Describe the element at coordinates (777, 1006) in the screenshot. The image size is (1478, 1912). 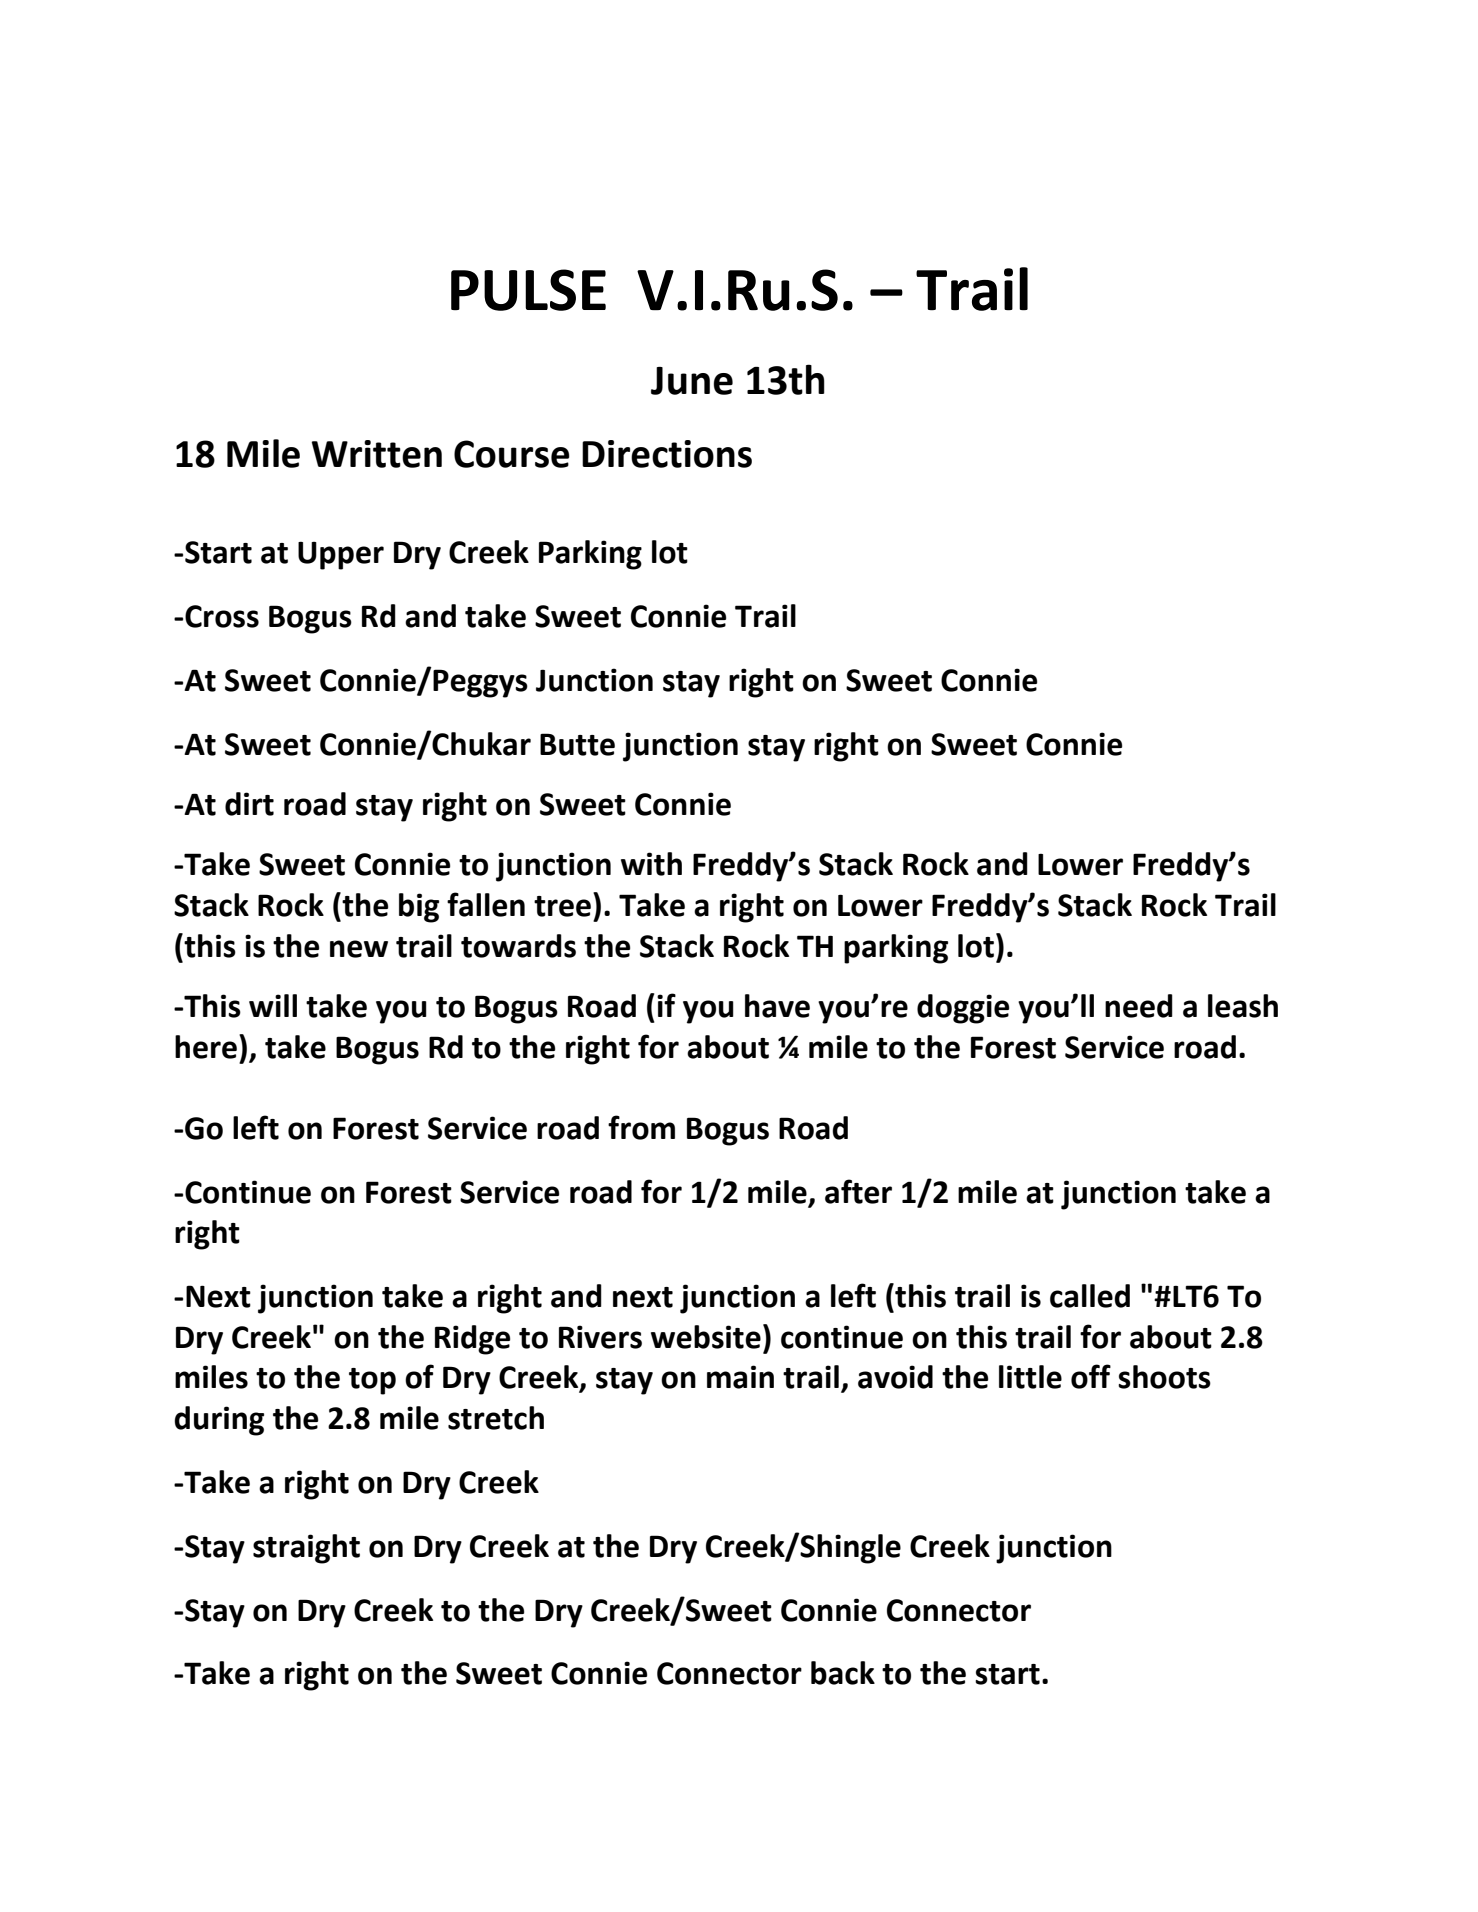
I see `have` at that location.
